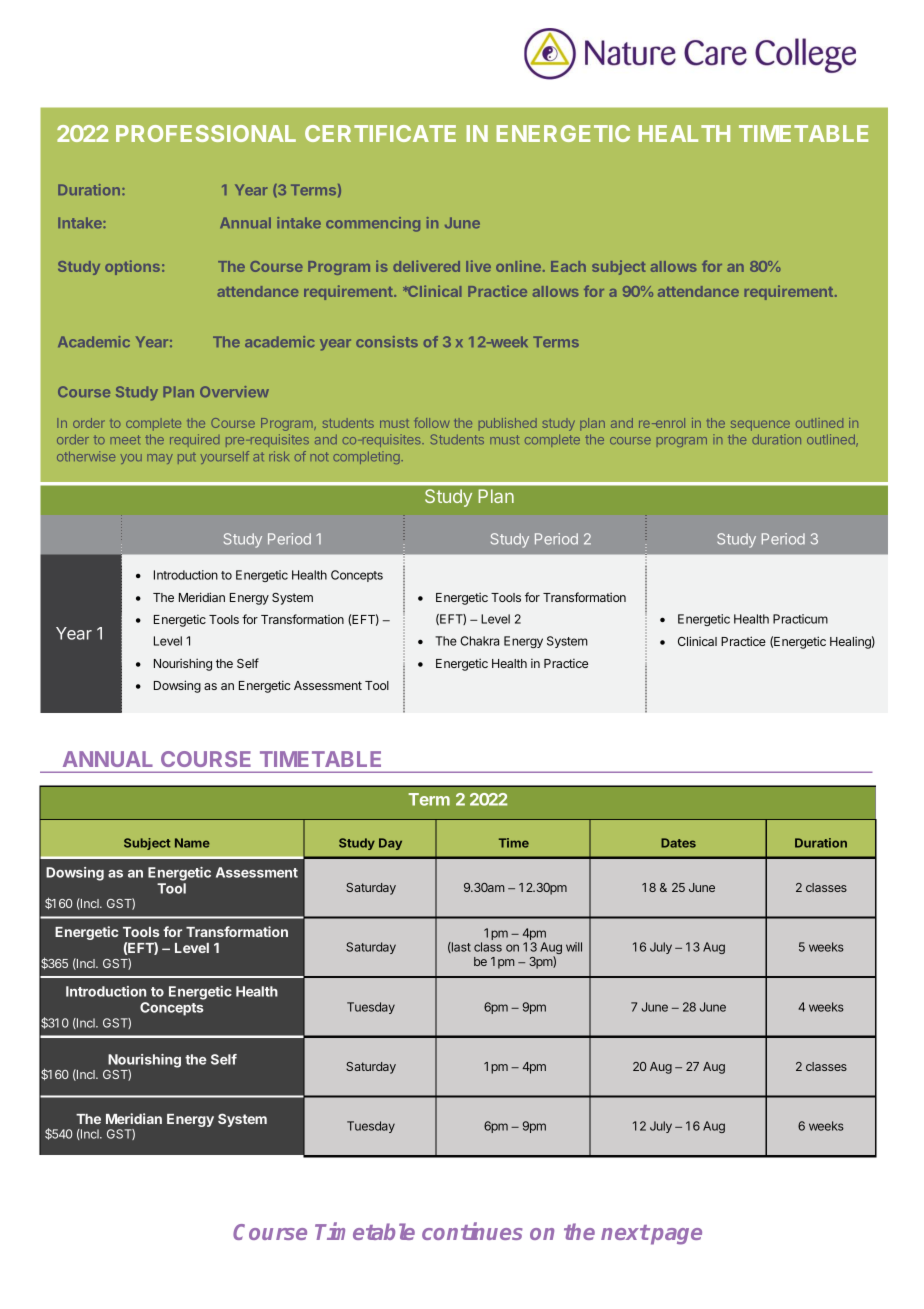  What do you see at coordinates (431, 422) in the document?
I see `follow` at bounding box center [431, 422].
